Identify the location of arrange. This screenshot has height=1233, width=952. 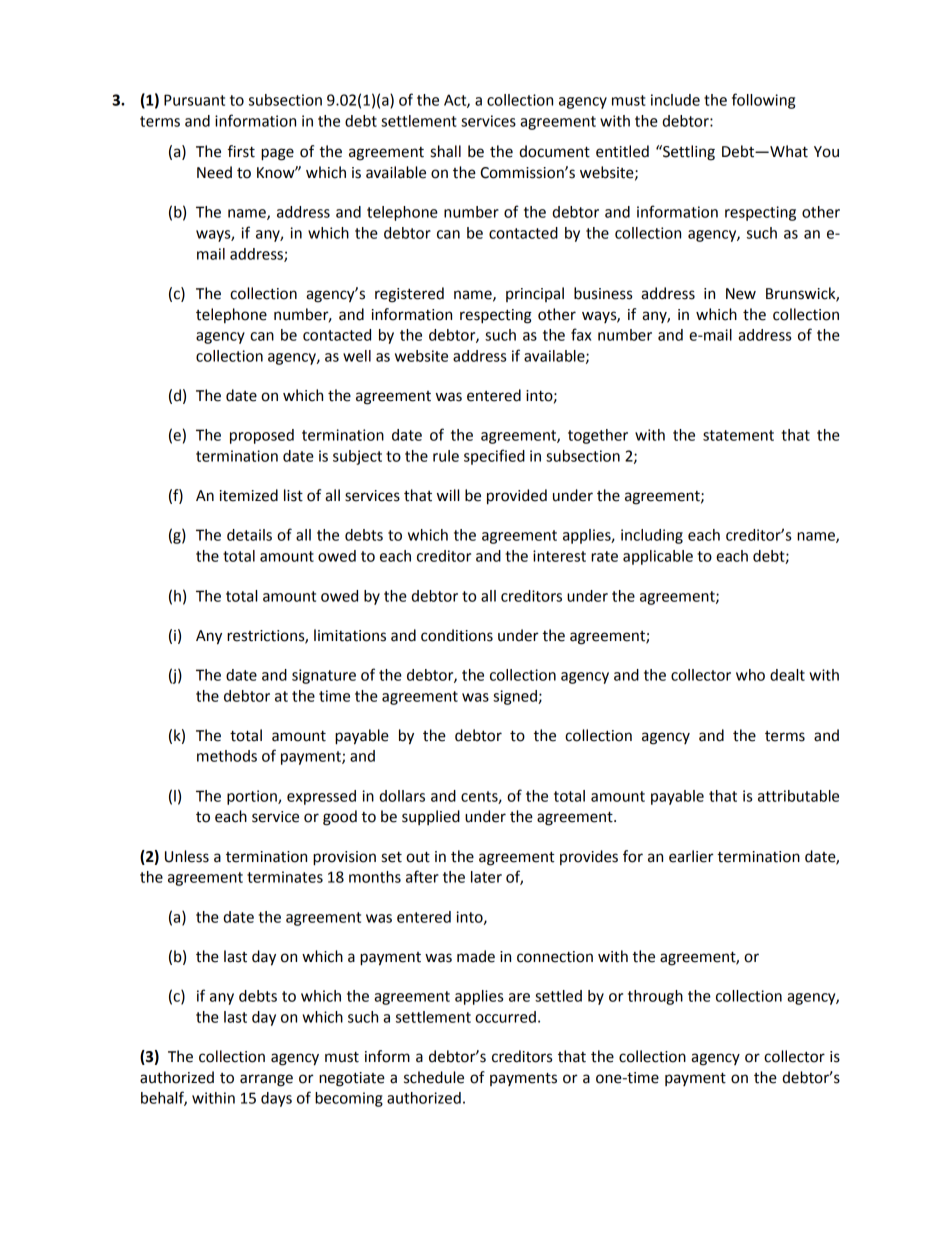
(266, 1080).
